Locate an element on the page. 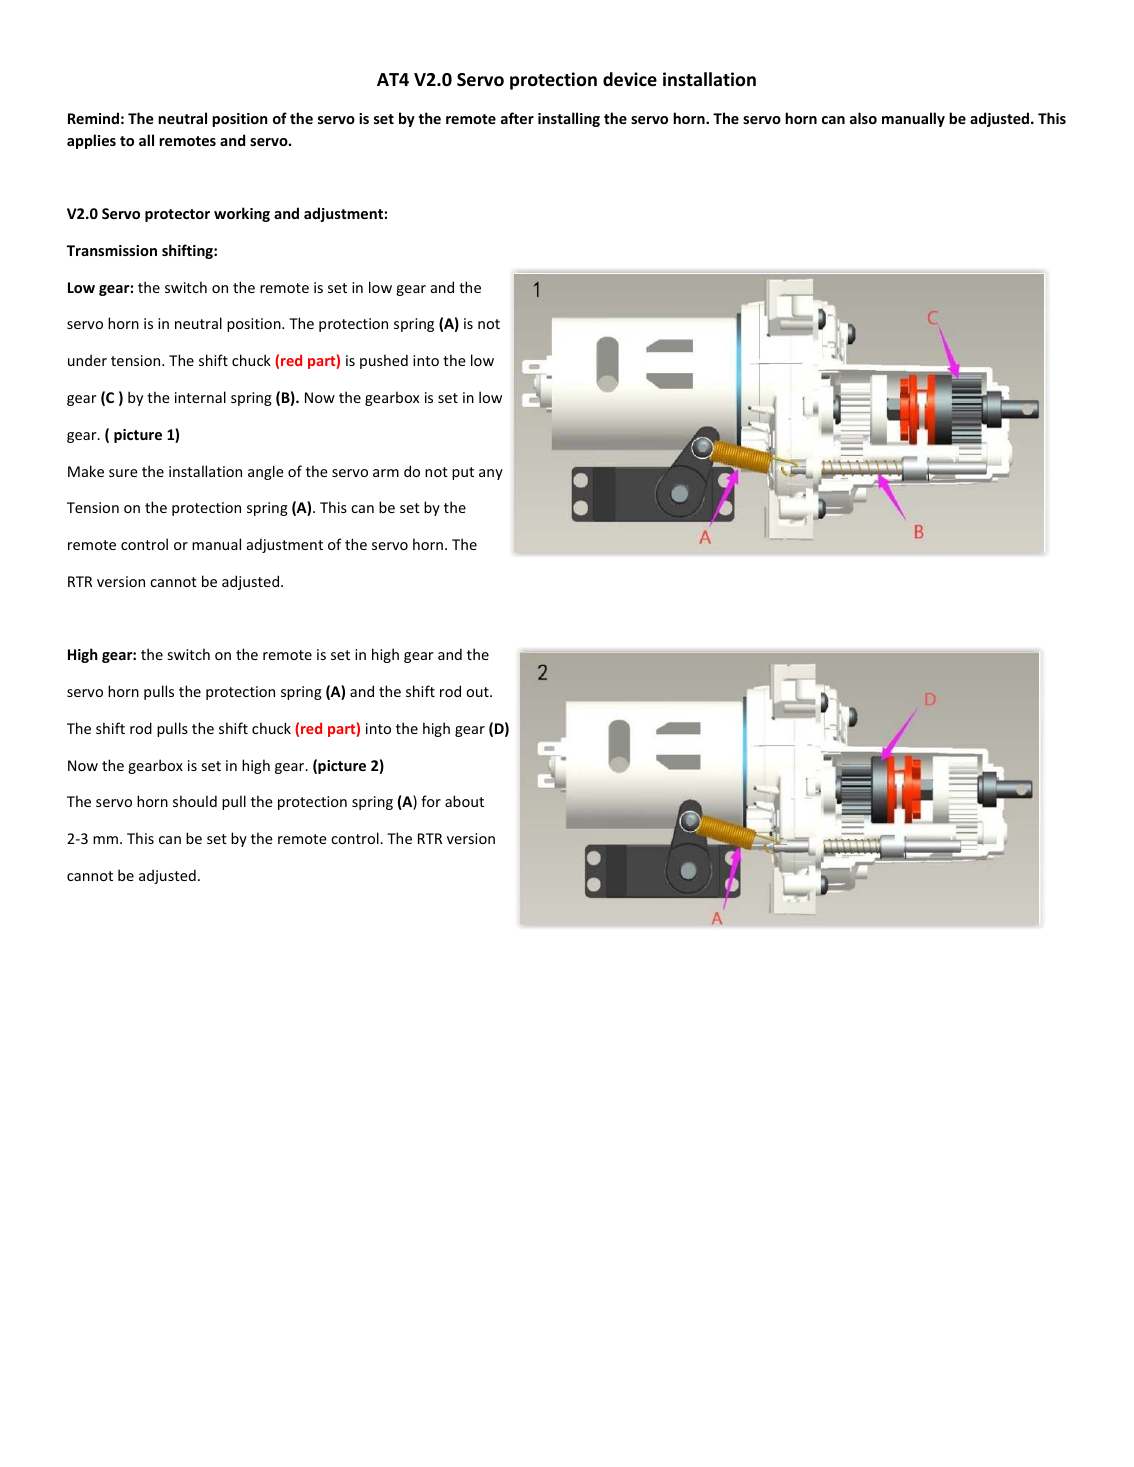  angle is located at coordinates (266, 472).
